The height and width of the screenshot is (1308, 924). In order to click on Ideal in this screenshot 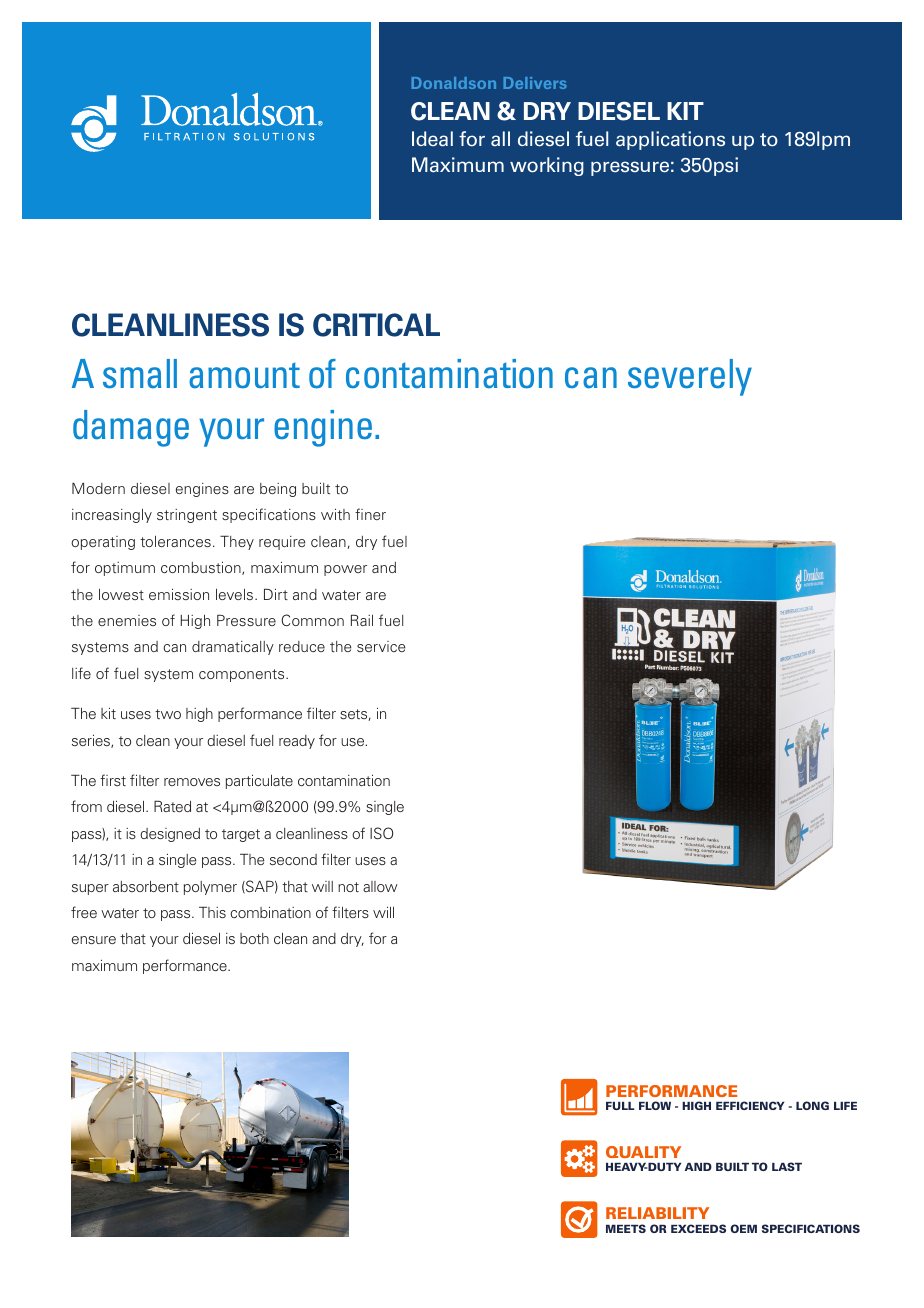, I will do `click(432, 139)`.
